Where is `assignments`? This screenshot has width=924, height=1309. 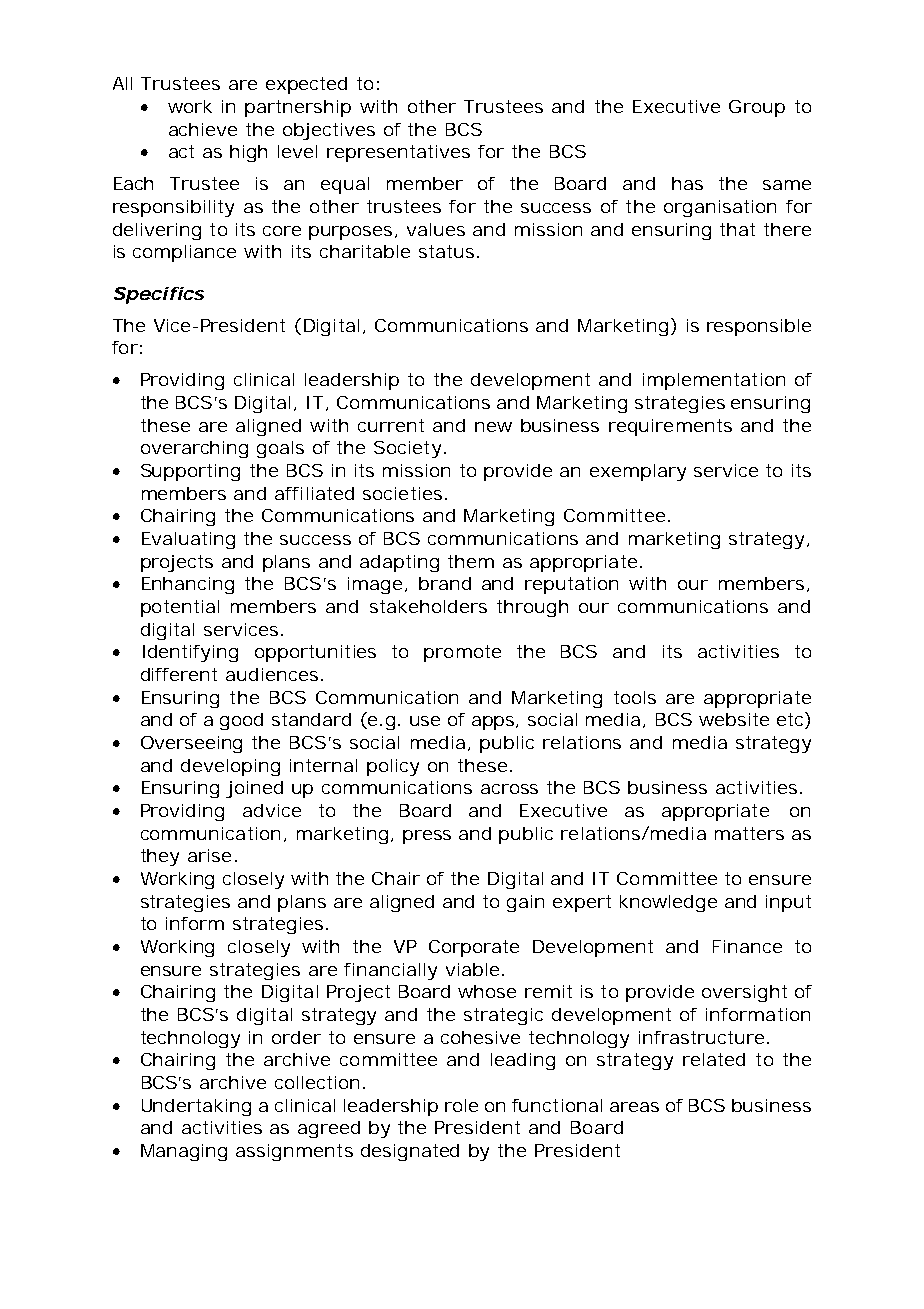 assignments is located at coordinates (294, 1152).
